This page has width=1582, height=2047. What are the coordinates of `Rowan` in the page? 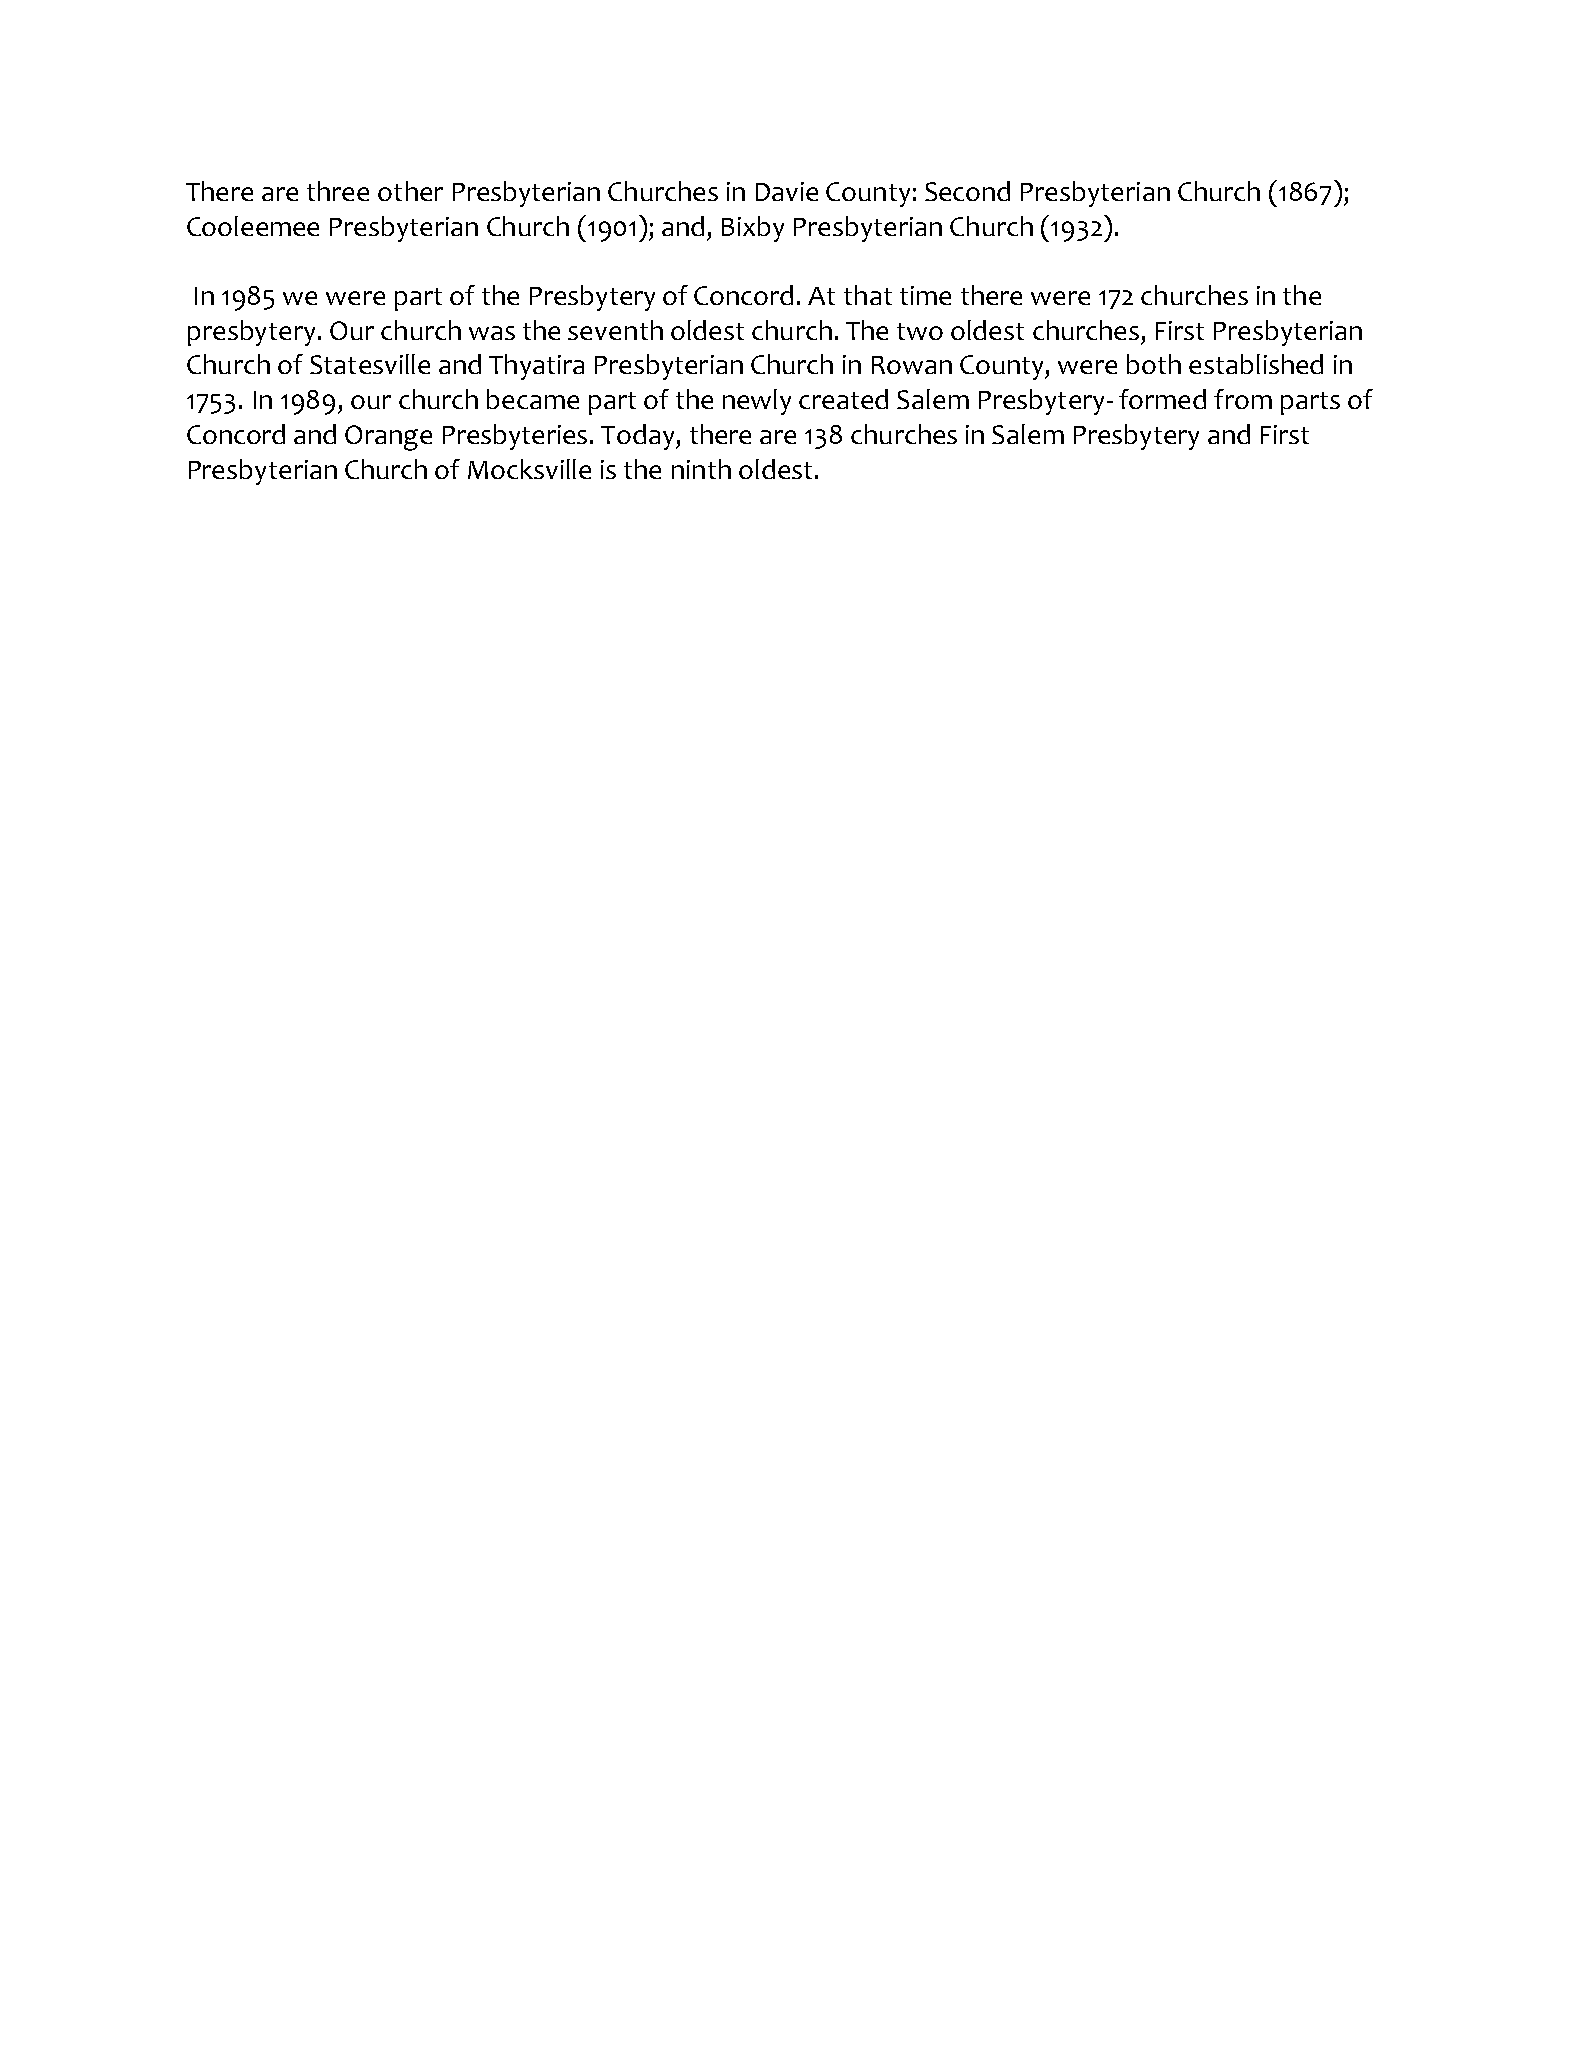 It's located at (912, 365).
